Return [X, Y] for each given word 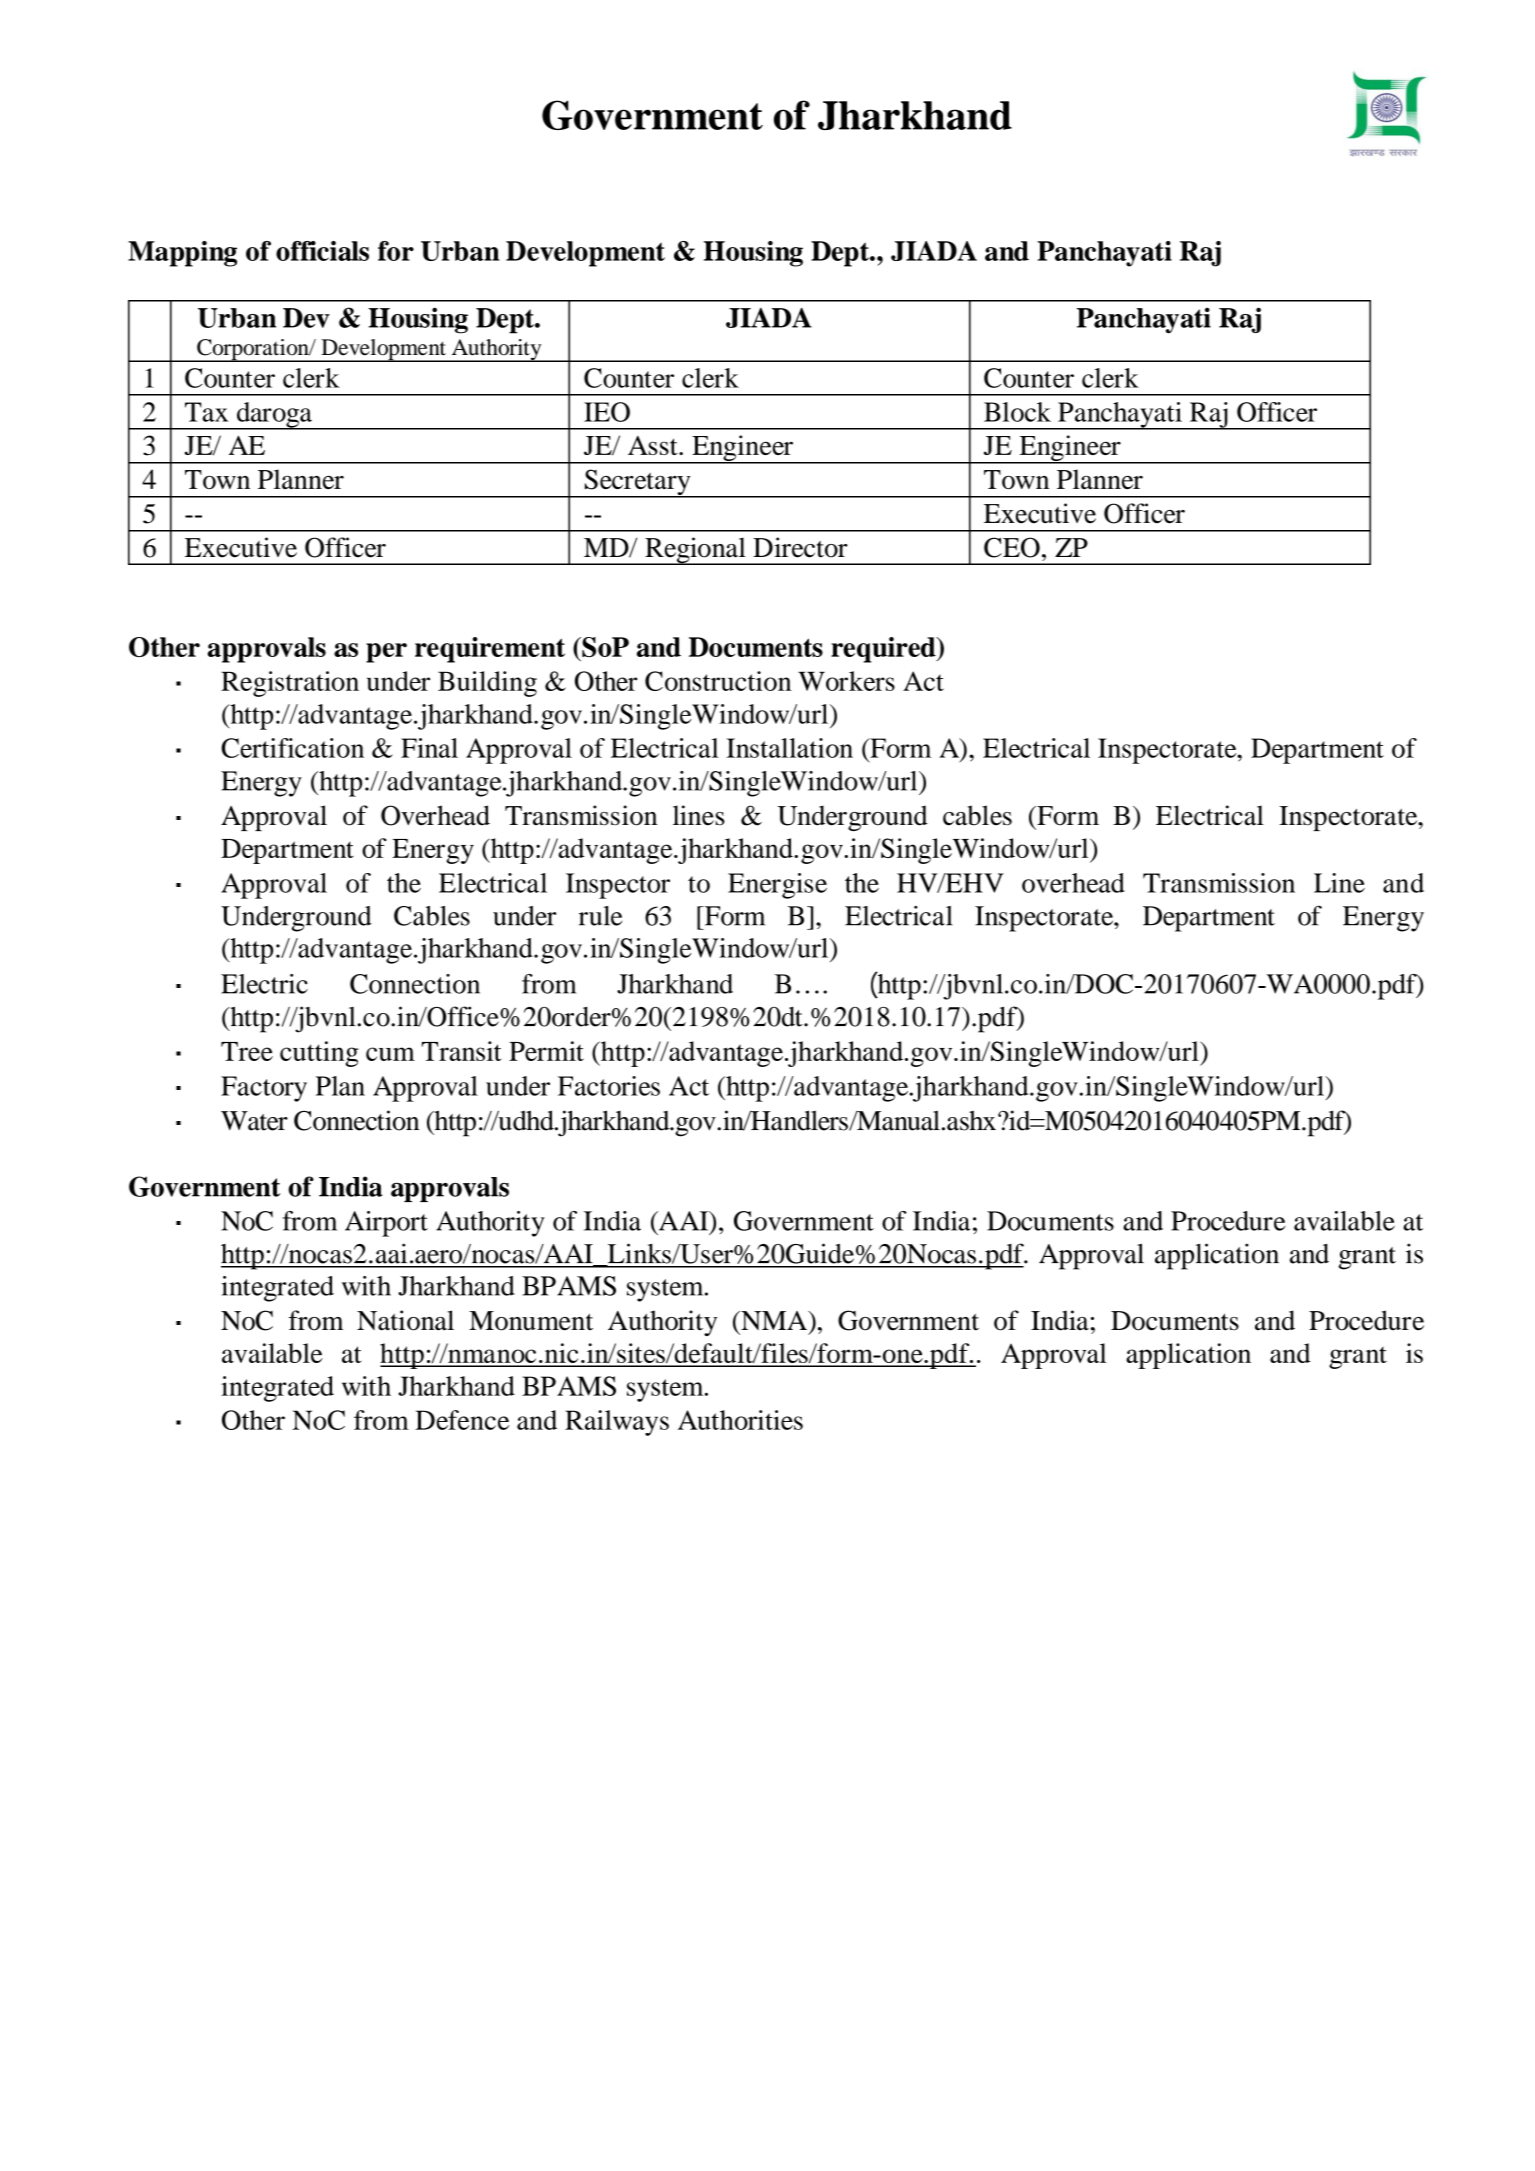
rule [600, 916]
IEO [607, 412]
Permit [546, 1051]
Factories [609, 1086]
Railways [617, 1423]
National [405, 1320]
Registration [290, 684]
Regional [695, 551]
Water [254, 1121]
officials [322, 251]
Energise [777, 886]
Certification [292, 748]
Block [1017, 412]
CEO [1012, 547]
